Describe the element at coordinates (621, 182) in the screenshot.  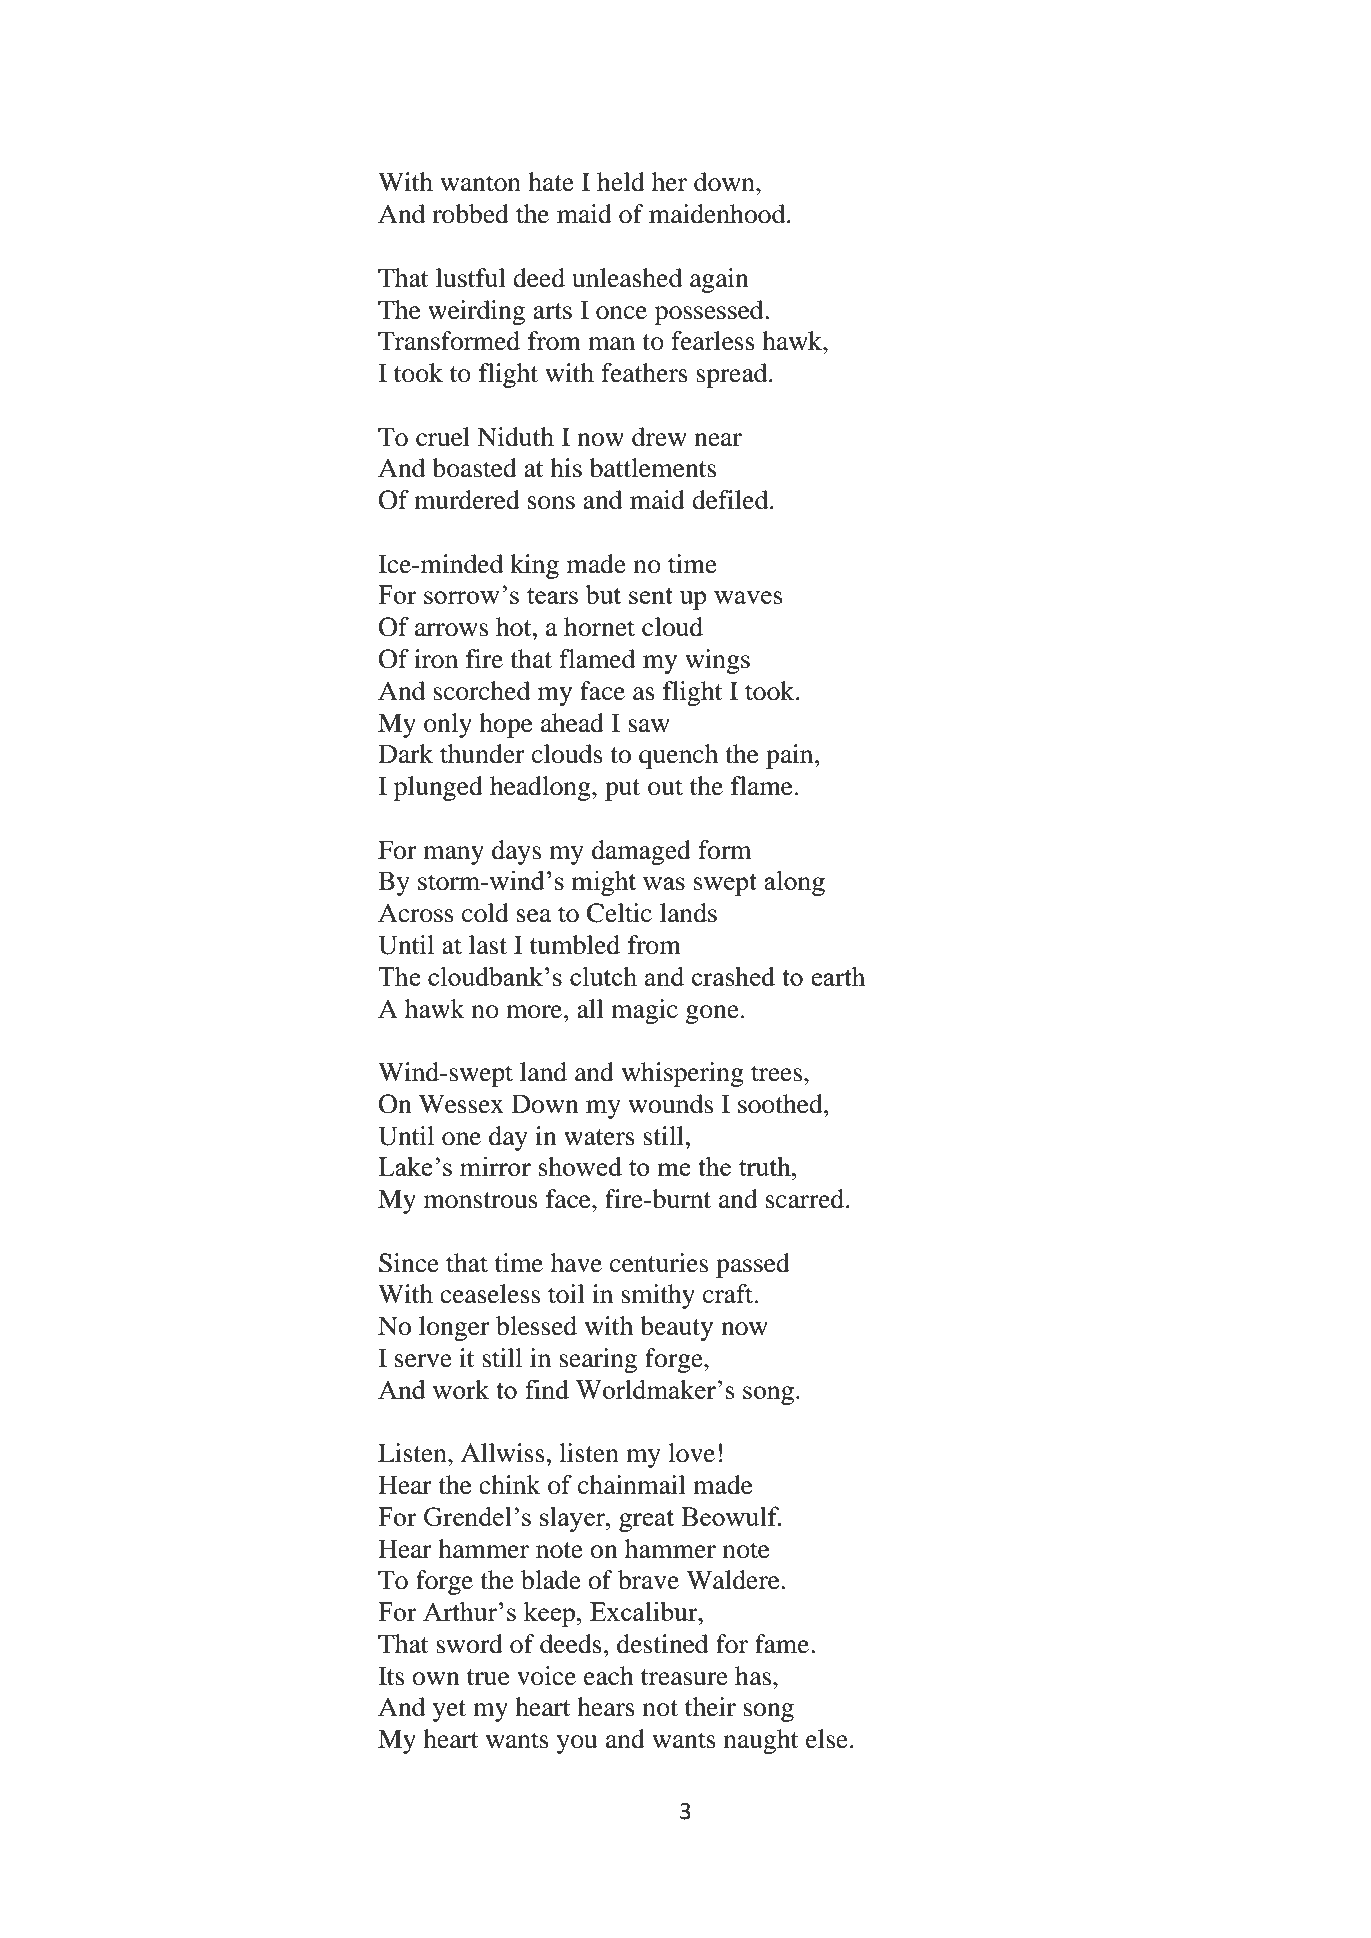
I see `held` at that location.
